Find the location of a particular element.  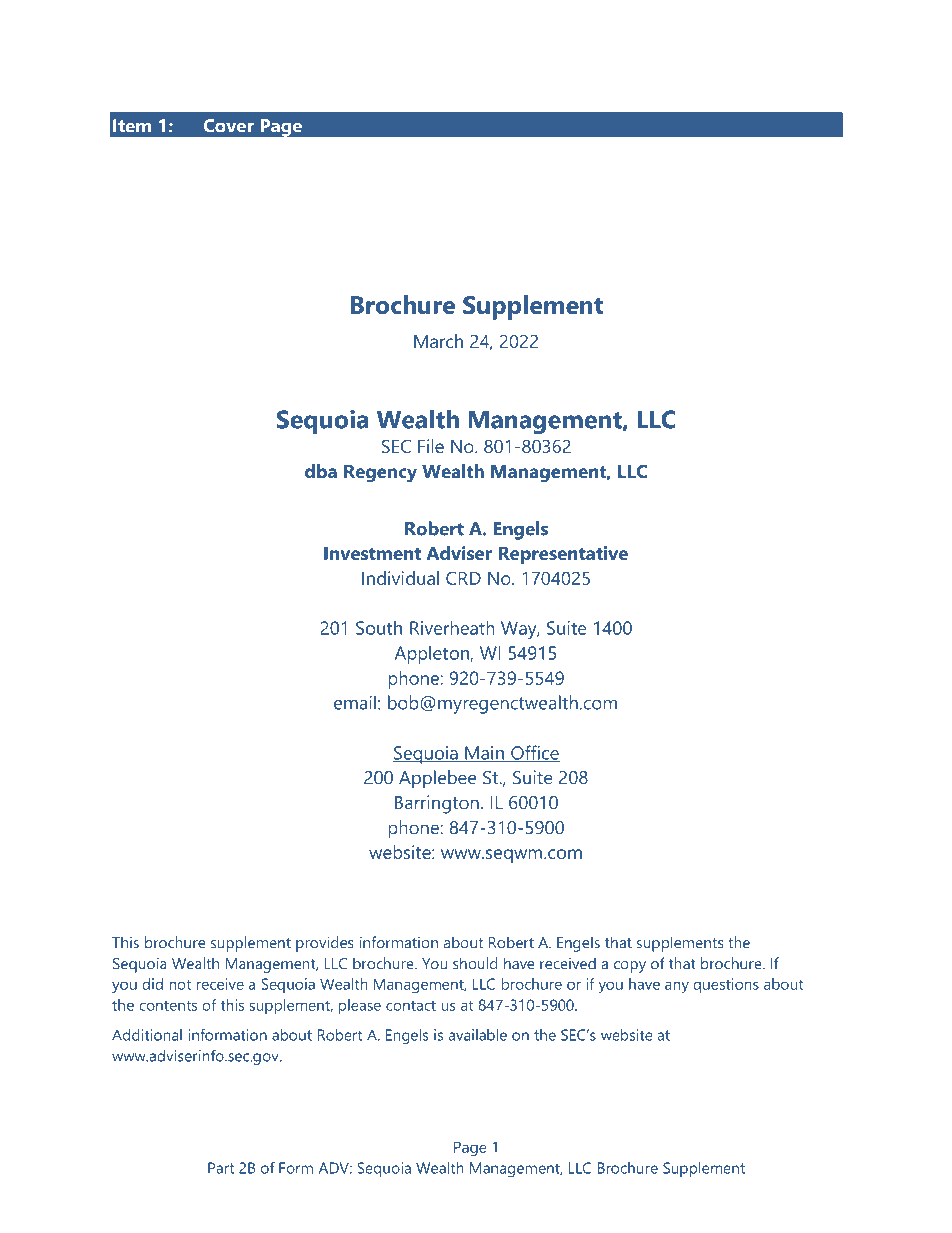

Barrington is located at coordinates (437, 804).
